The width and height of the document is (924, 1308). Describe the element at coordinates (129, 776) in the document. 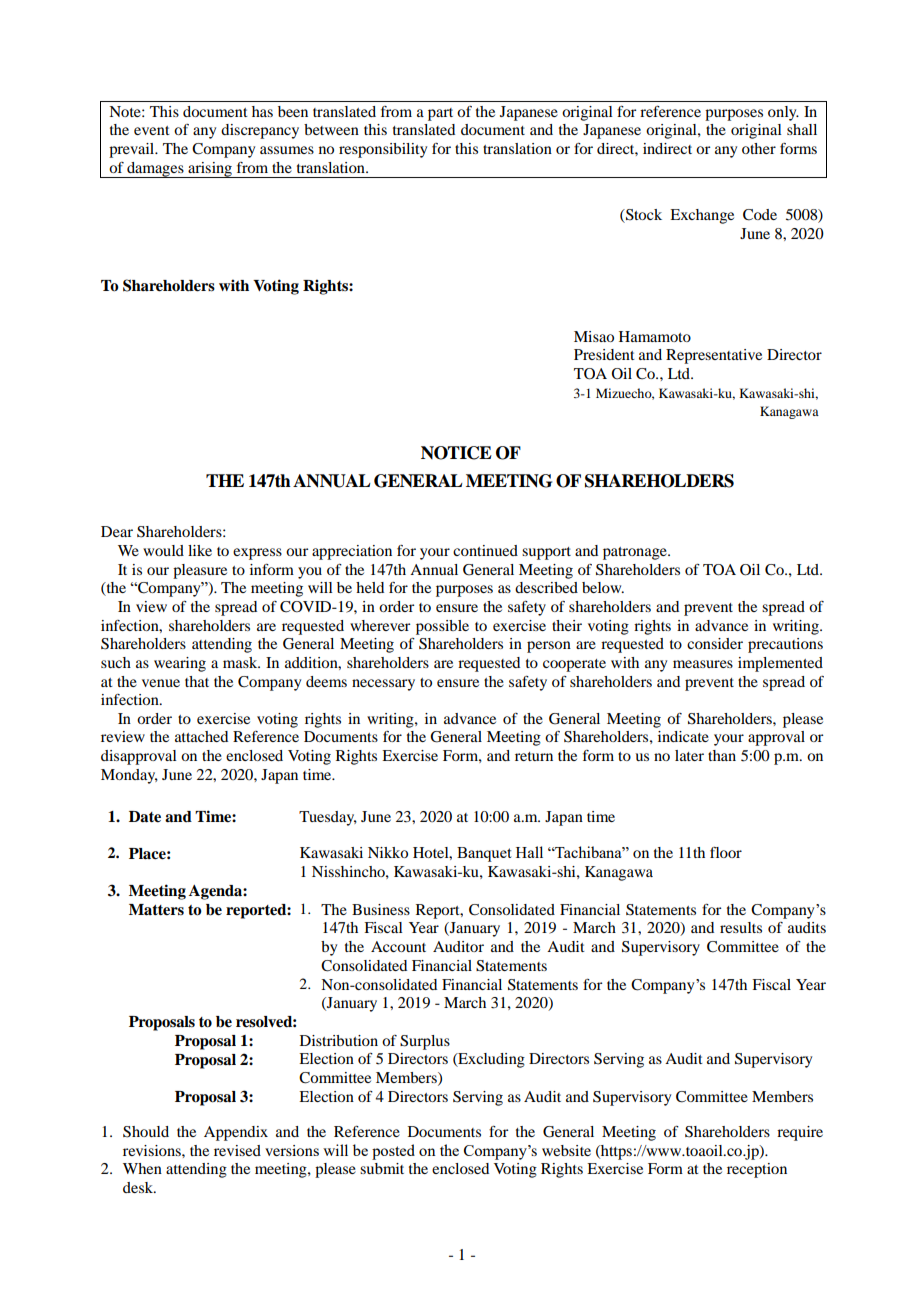

I see `Monday` at that location.
